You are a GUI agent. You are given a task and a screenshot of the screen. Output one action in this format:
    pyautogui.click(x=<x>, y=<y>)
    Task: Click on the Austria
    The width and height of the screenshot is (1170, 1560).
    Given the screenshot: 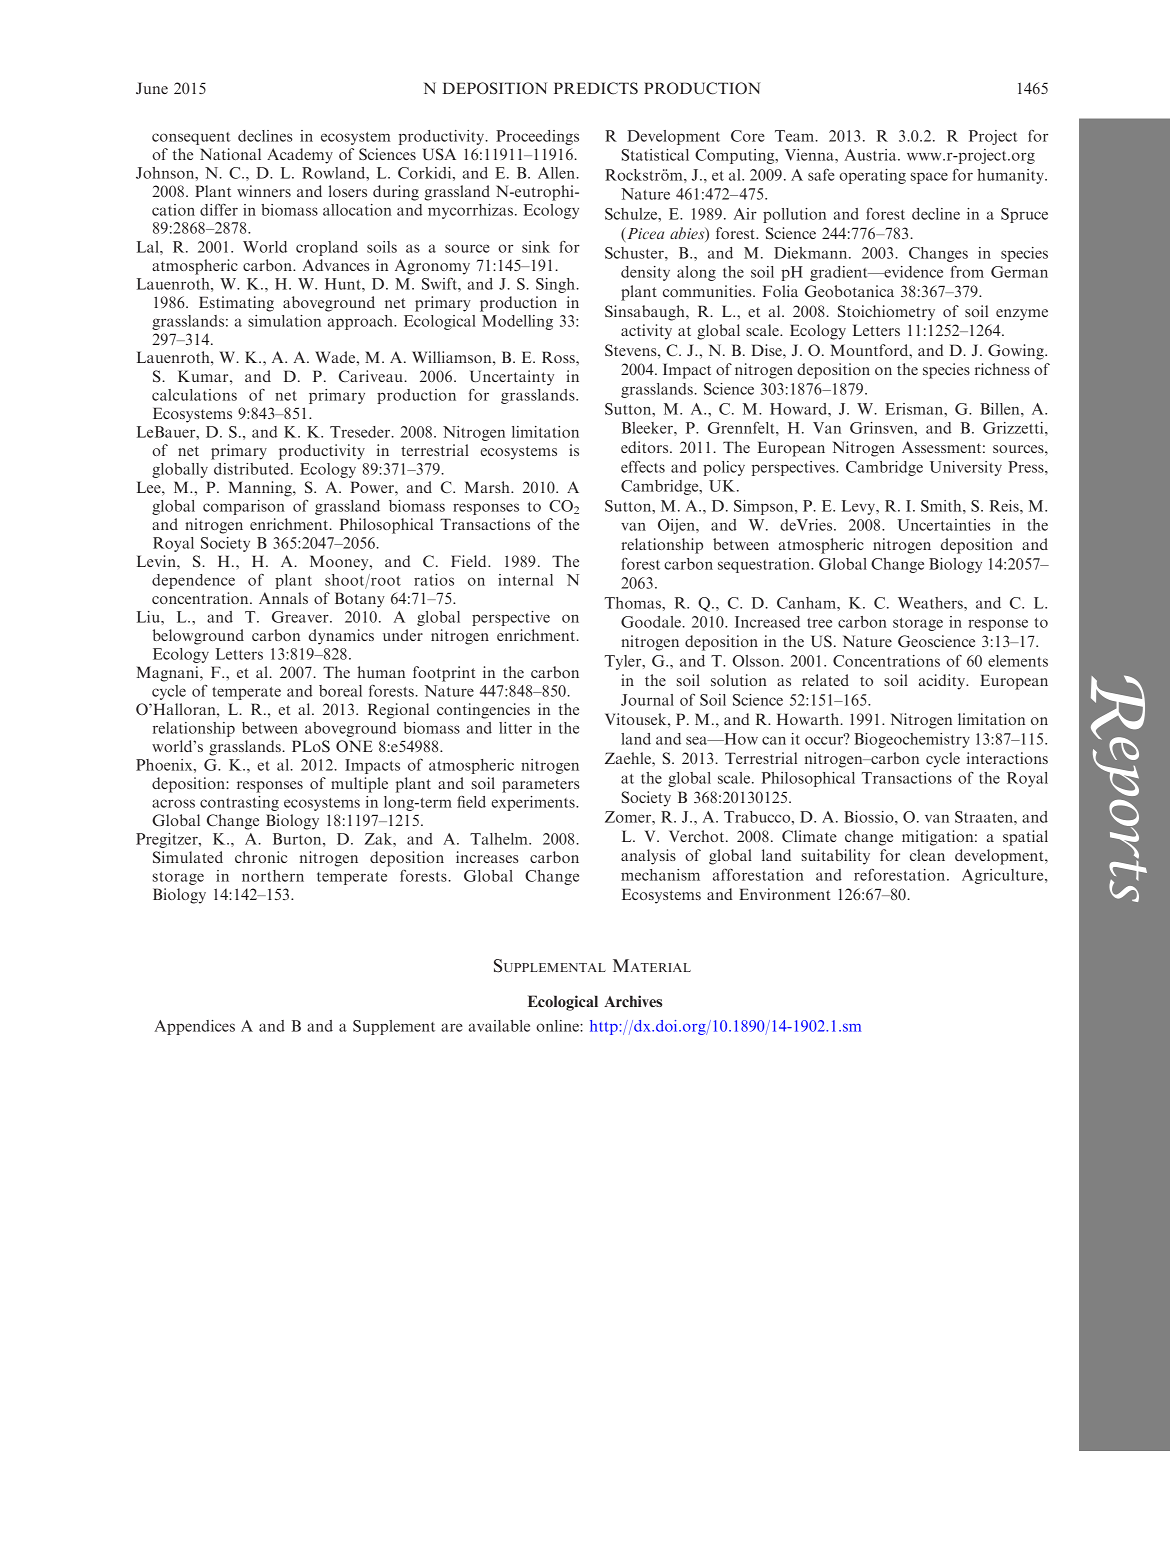 What is the action you would take?
    pyautogui.click(x=871, y=155)
